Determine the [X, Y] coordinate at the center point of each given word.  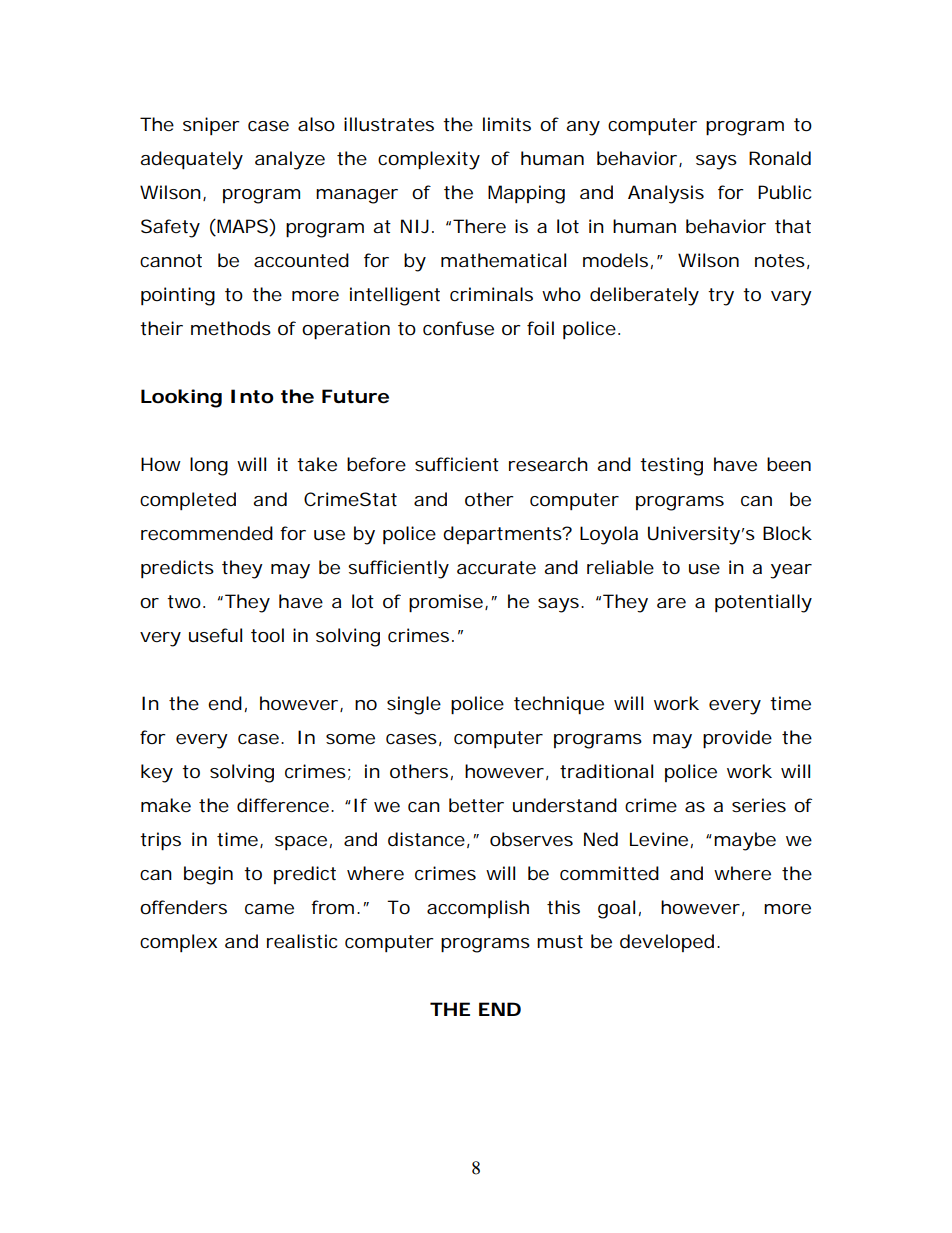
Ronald [780, 158]
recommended [207, 533]
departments [503, 535]
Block [787, 533]
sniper [211, 126]
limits [507, 124]
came [269, 909]
